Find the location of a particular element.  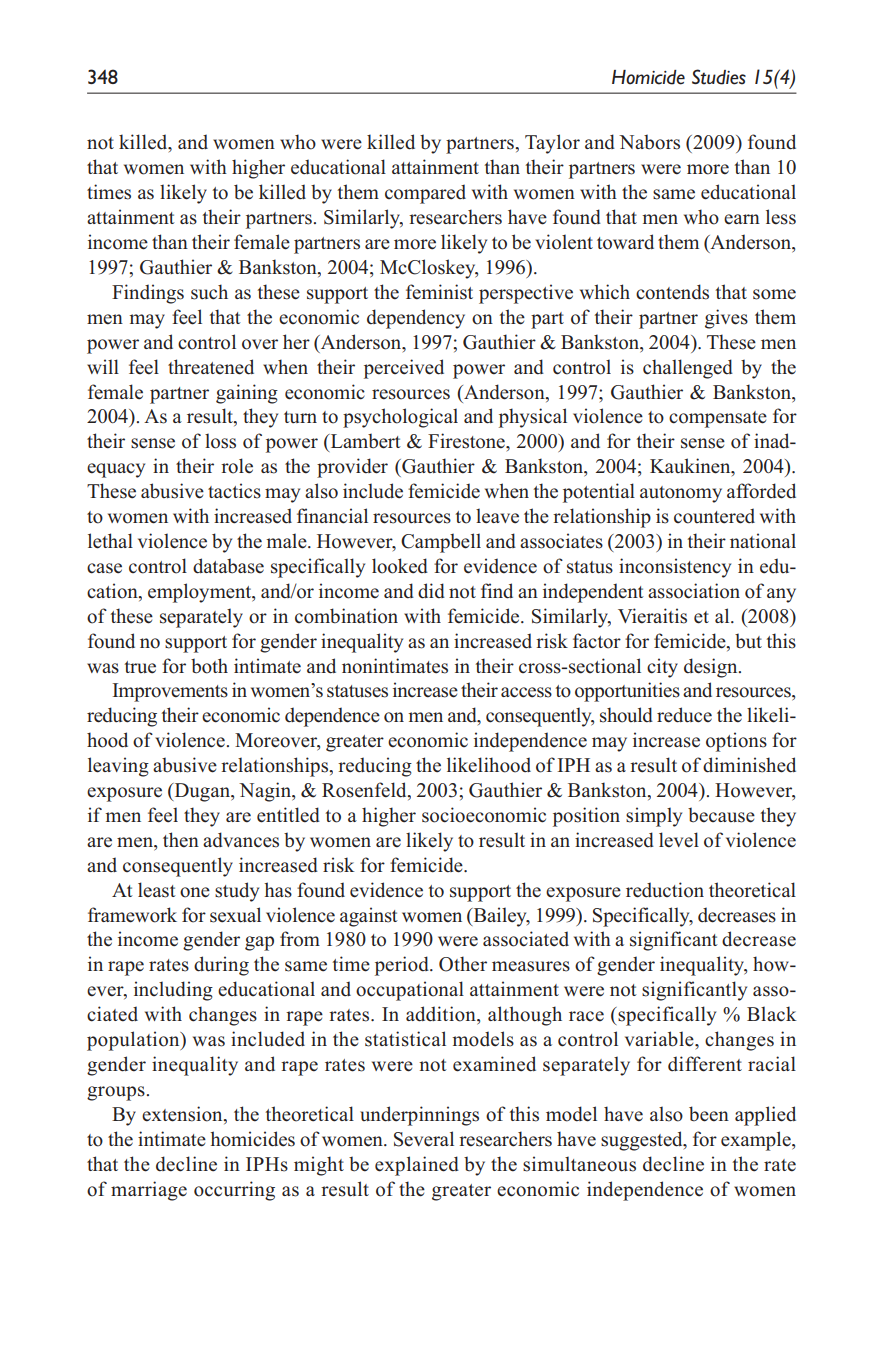

both is located at coordinates (209, 666).
